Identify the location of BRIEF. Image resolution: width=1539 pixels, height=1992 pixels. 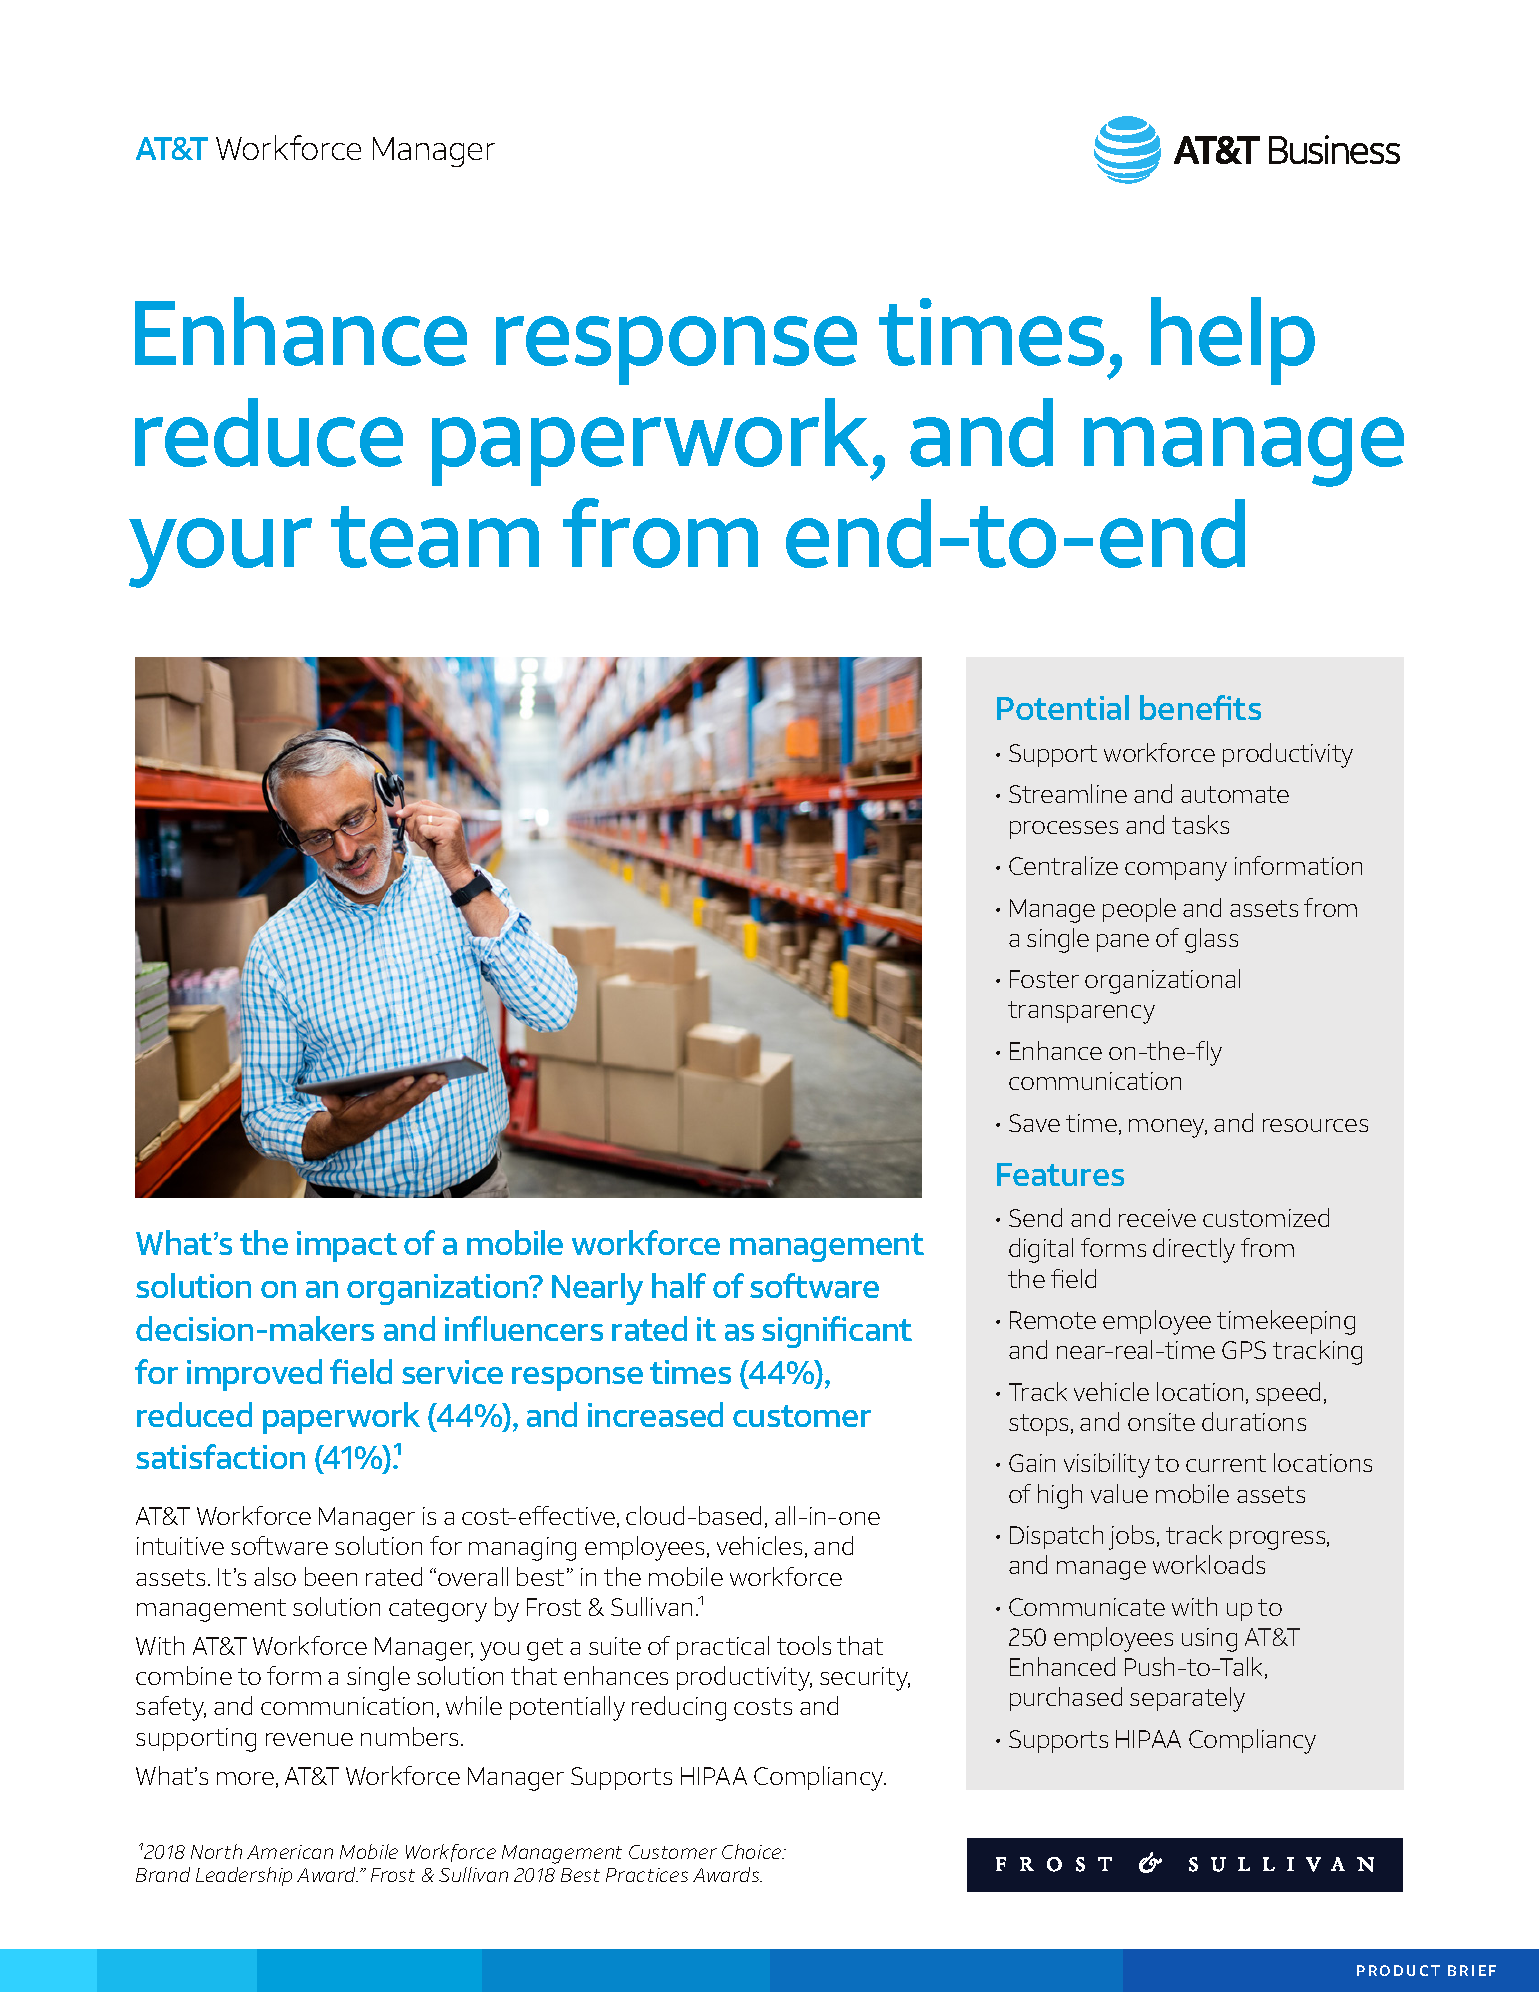
(1472, 1970).
